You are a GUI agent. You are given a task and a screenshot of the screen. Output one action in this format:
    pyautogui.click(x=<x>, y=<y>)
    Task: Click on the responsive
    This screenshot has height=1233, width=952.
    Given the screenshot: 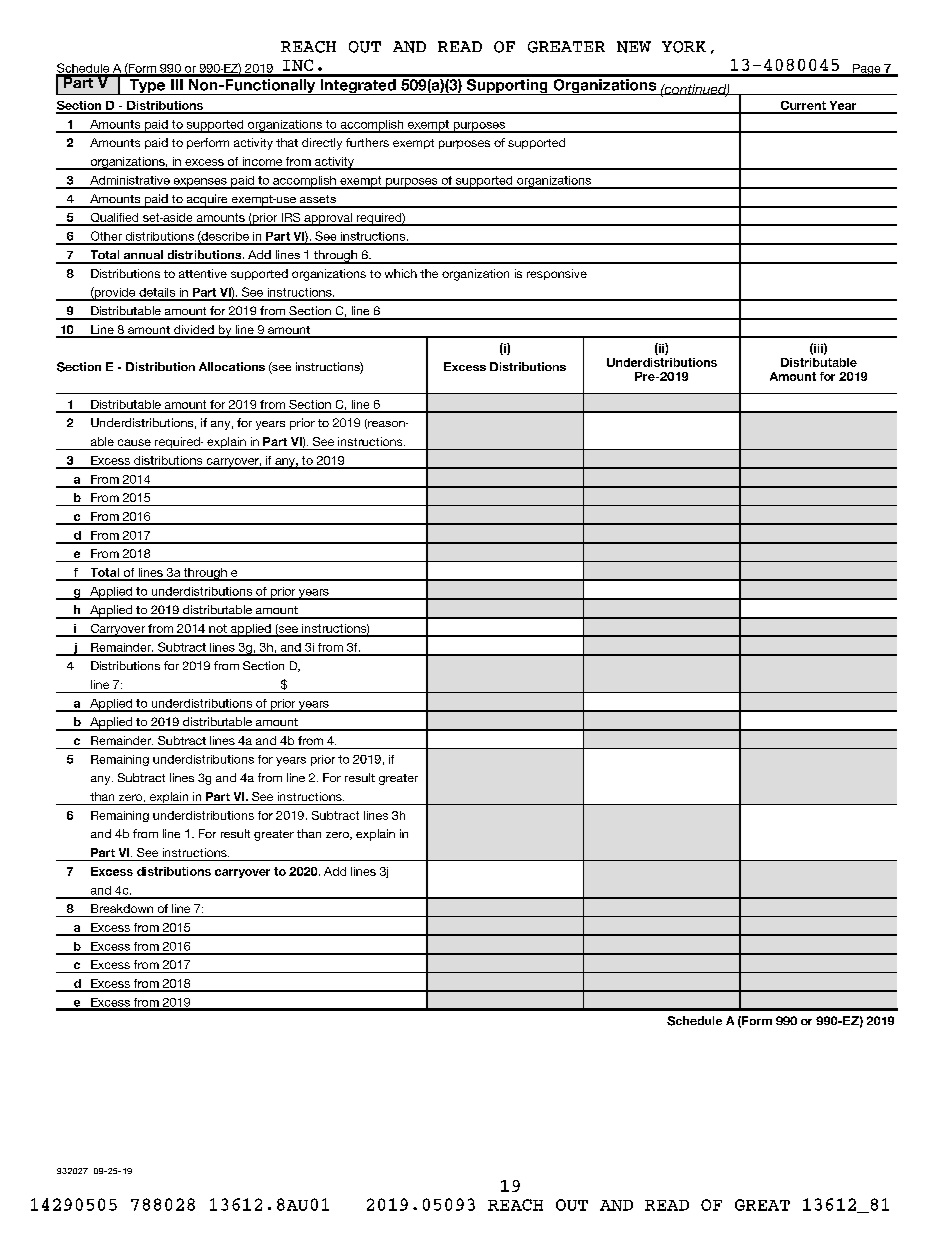 What is the action you would take?
    pyautogui.click(x=557, y=274)
